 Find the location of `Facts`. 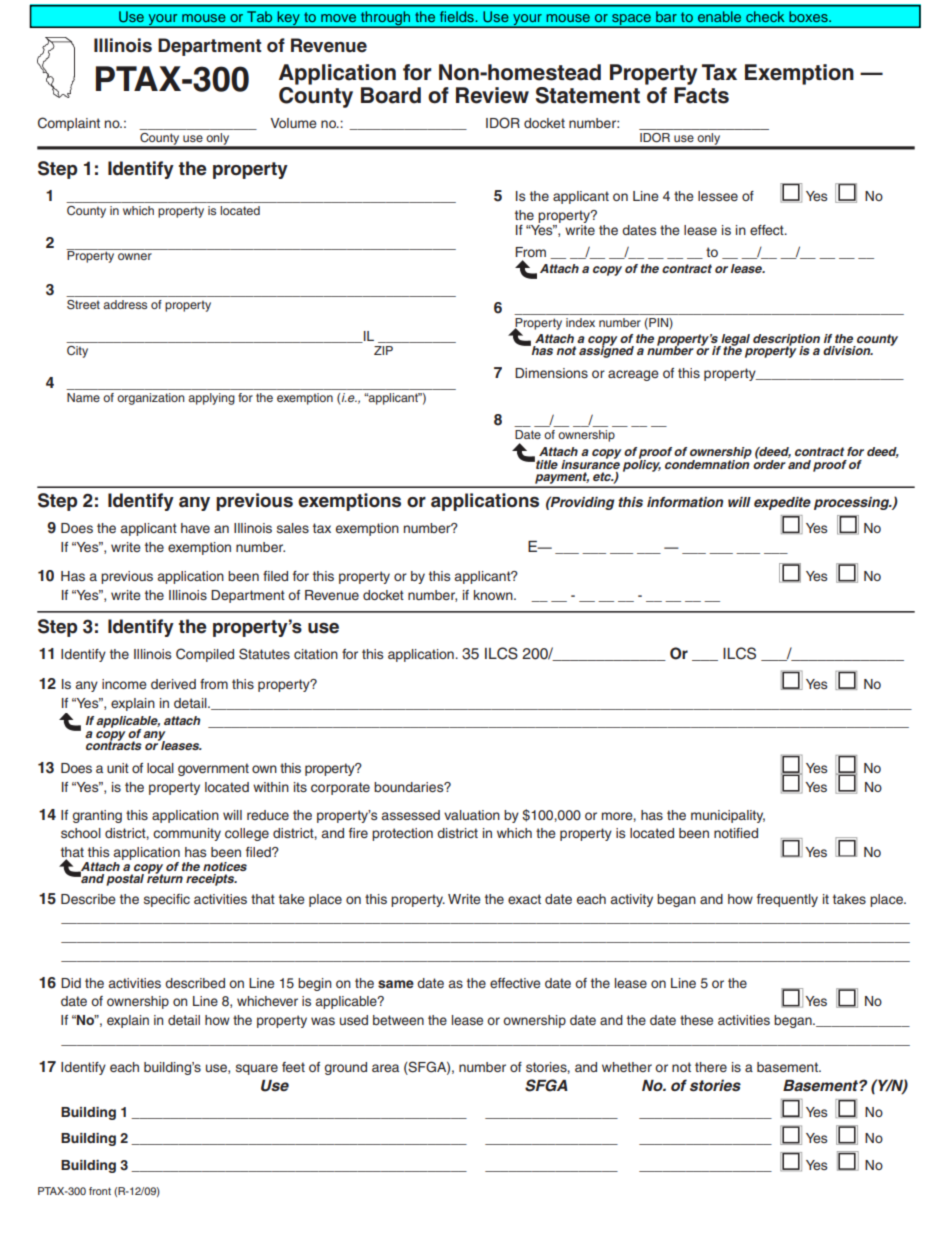

Facts is located at coordinates (701, 95).
